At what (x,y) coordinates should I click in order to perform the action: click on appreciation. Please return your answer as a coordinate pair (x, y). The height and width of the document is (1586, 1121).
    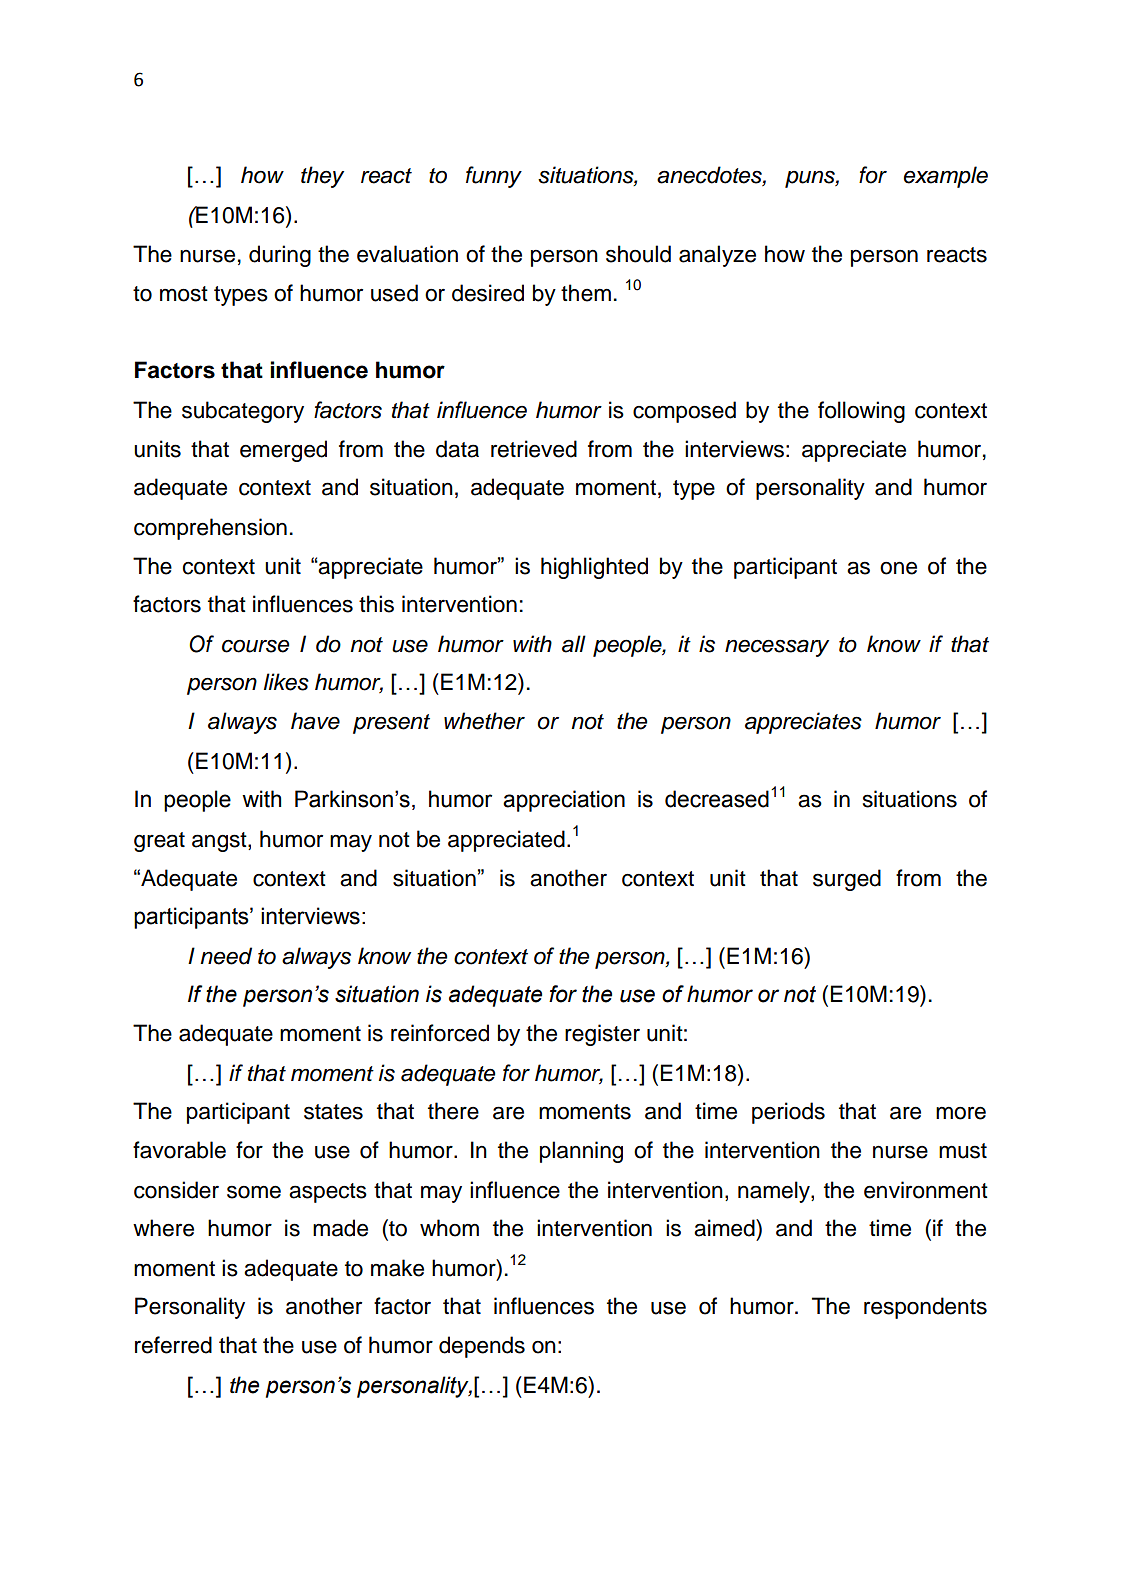
    Looking at the image, I should click on (564, 801).
